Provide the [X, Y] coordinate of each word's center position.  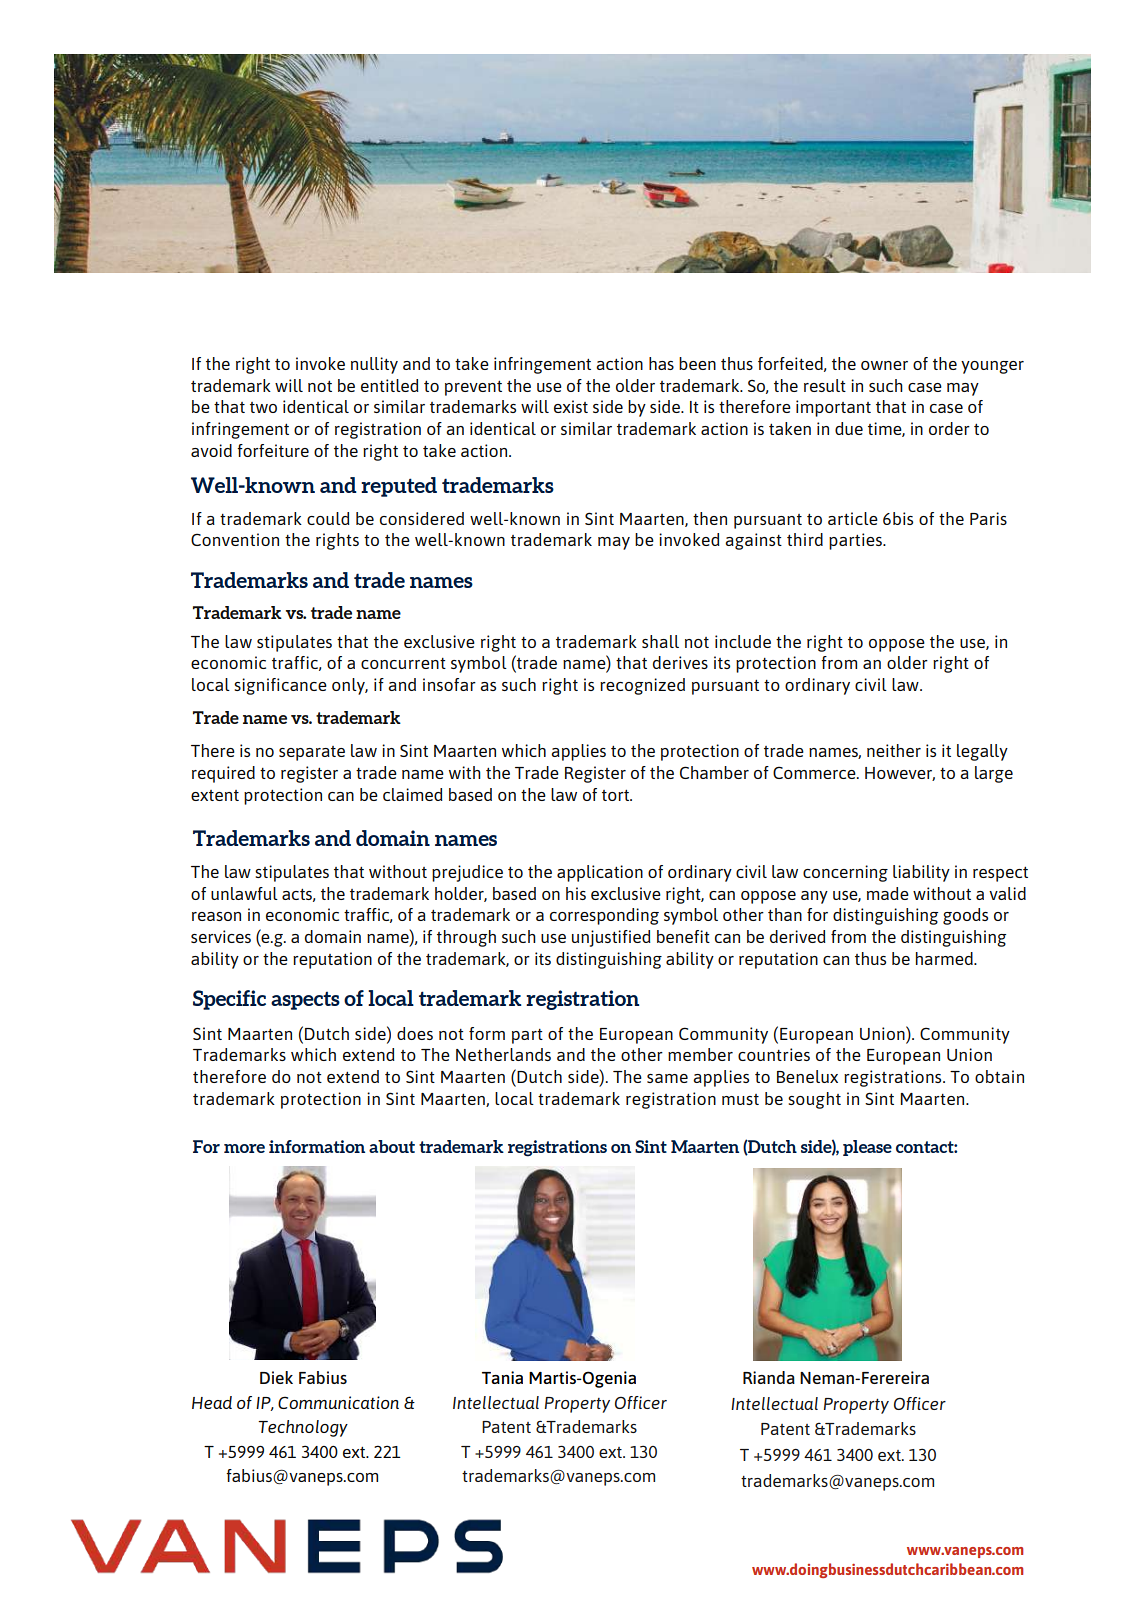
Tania [502, 1377]
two [263, 407]
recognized [642, 686]
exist [571, 406]
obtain [999, 1076]
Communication [338, 1402]
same [667, 1078]
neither [894, 750]
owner [884, 365]
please [867, 1148]
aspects [305, 1001]
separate [312, 753]
